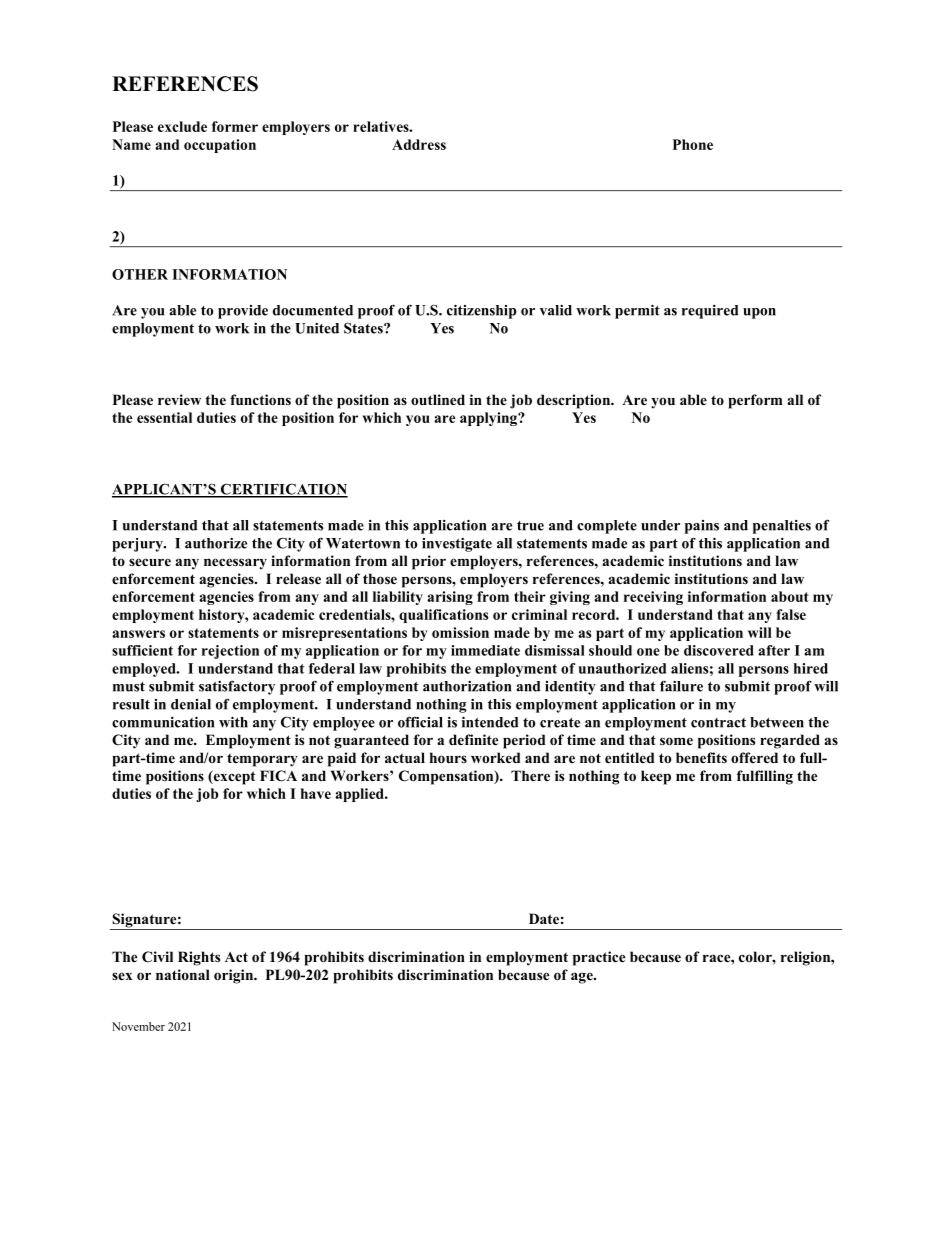  I want to click on necessary, so click(235, 564).
